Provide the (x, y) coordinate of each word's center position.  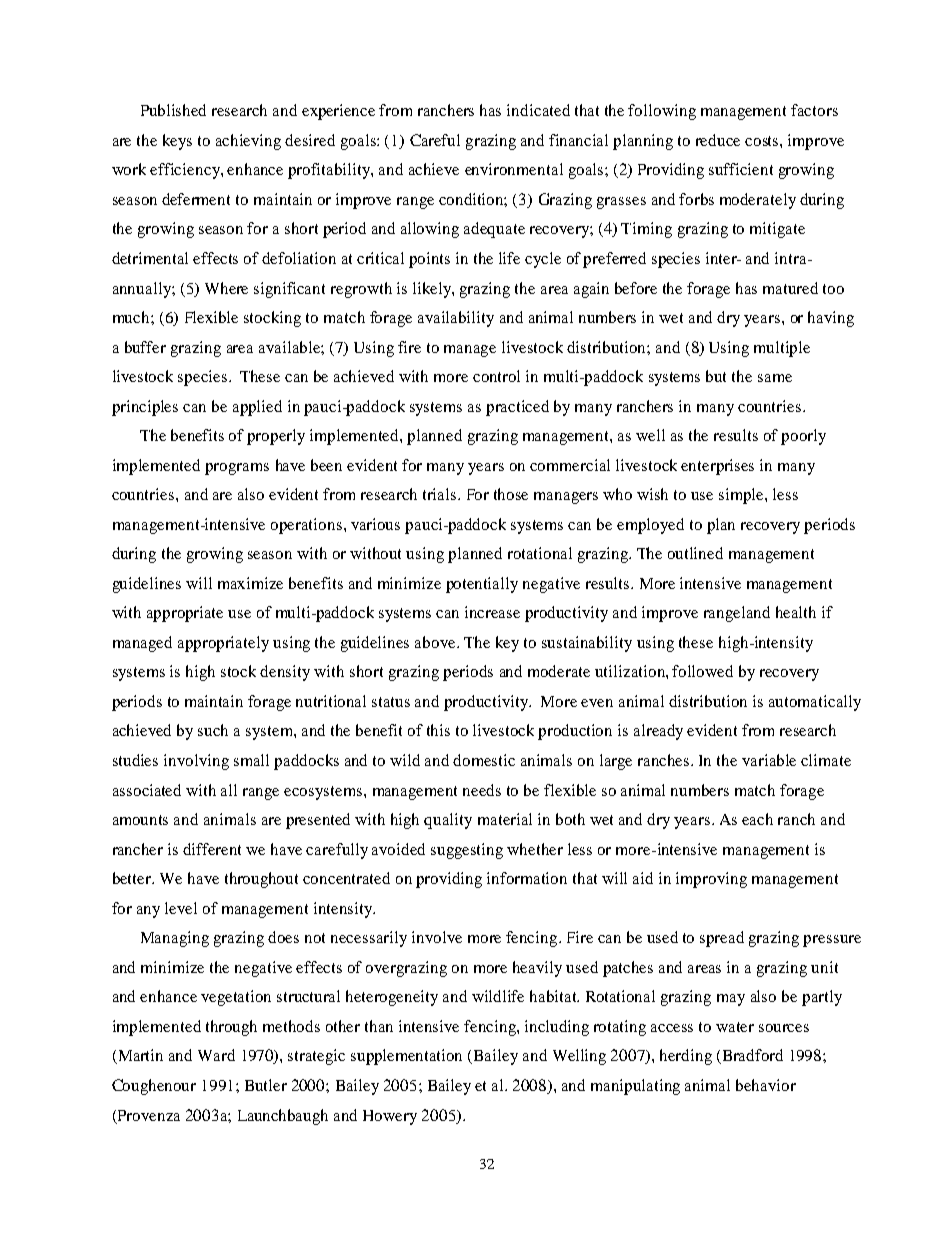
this (438, 730)
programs (237, 469)
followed (702, 671)
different (212, 849)
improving (711, 880)
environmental (514, 169)
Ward (216, 1055)
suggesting (467, 851)
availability (456, 319)
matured (790, 288)
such (213, 730)
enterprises (717, 467)
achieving (248, 142)
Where (226, 288)
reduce (718, 140)
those (511, 494)
